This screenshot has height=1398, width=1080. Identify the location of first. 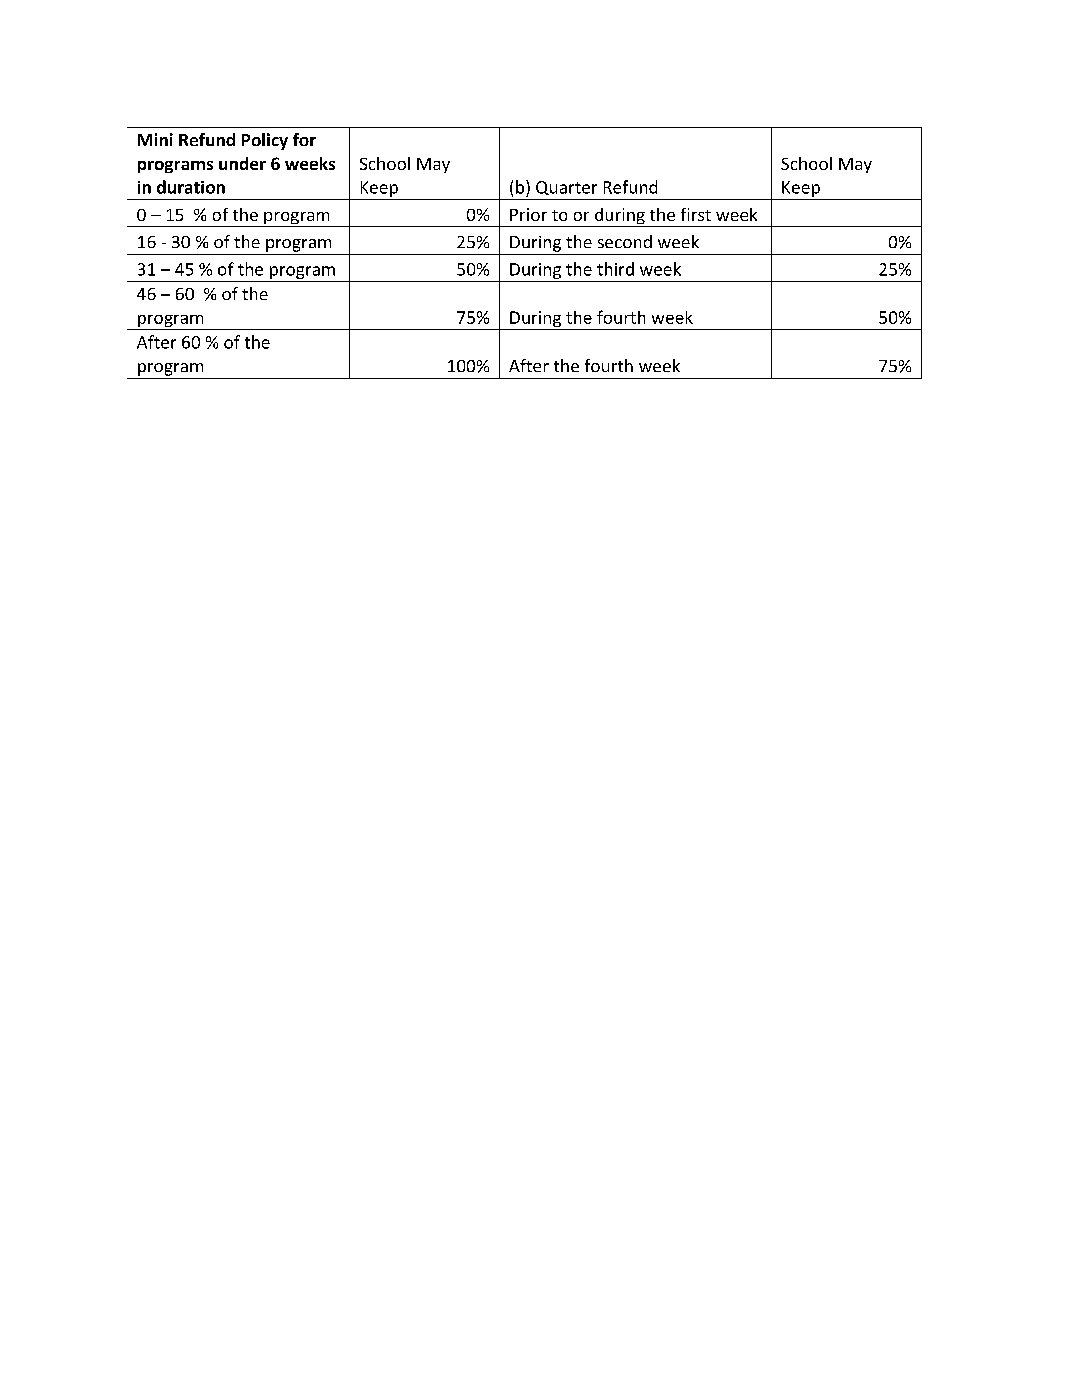
(696, 214).
